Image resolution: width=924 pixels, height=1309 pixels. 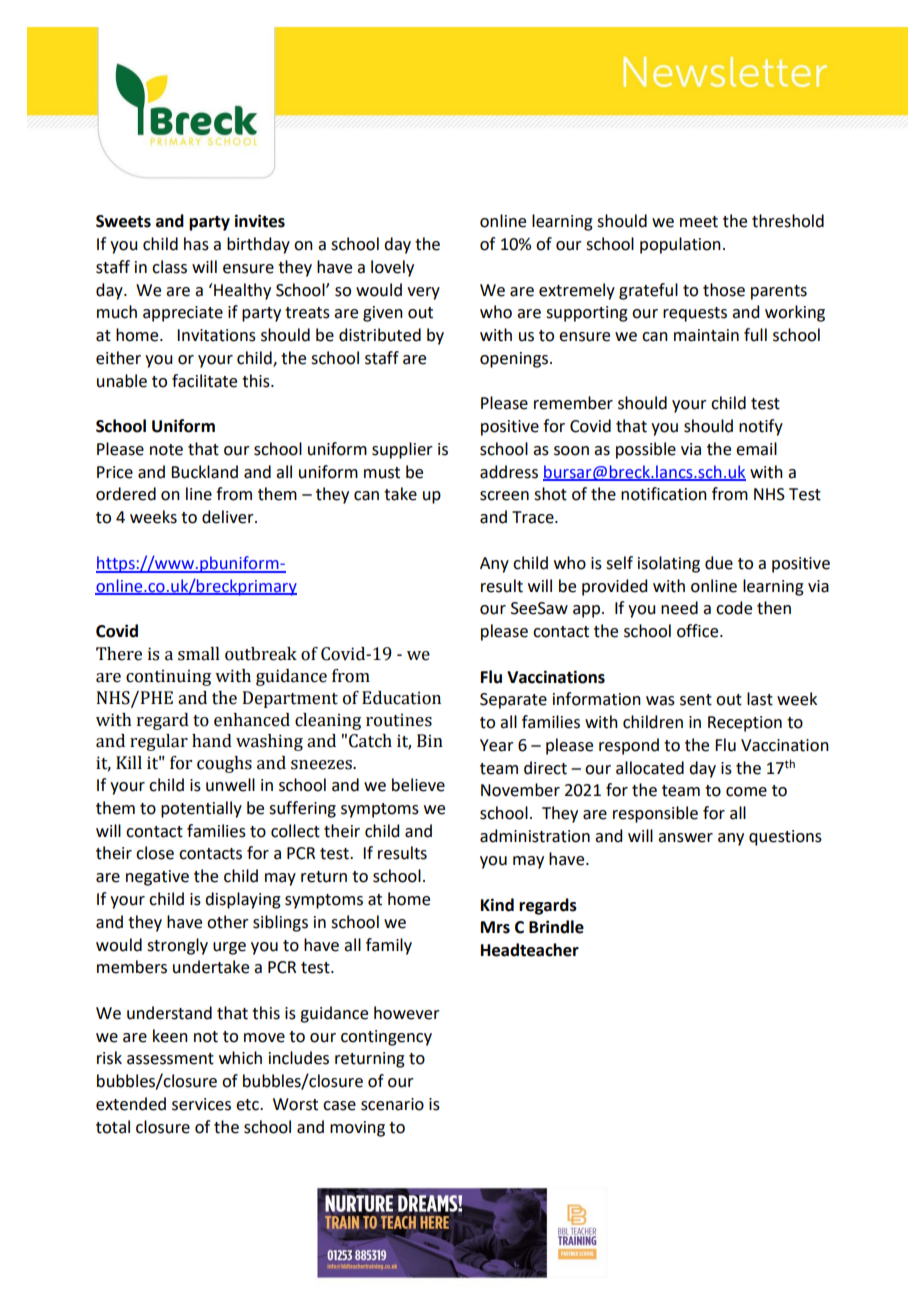 I want to click on strongly, so click(x=177, y=946).
